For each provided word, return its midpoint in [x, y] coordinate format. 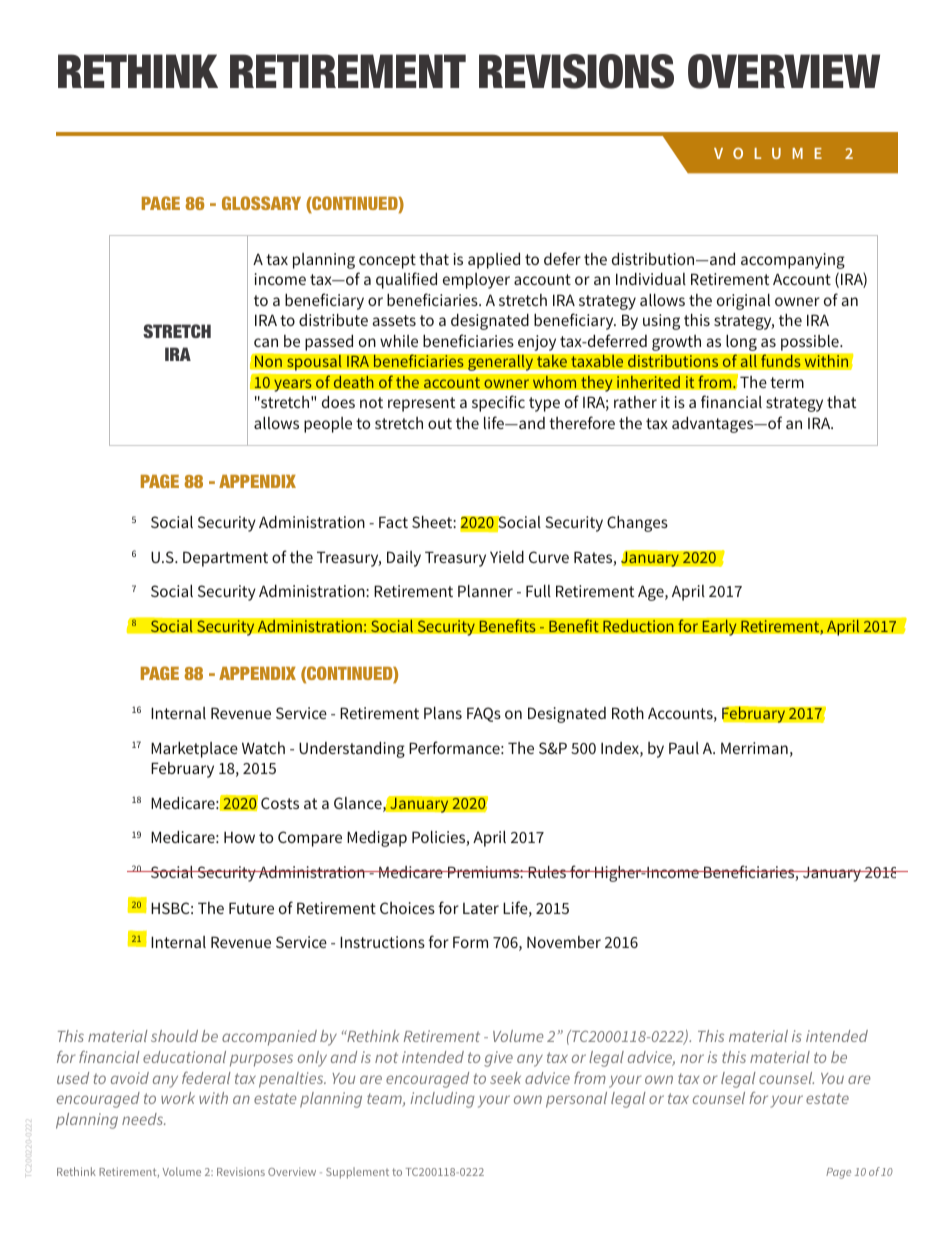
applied [494, 260]
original [743, 301]
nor [692, 1058]
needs [144, 1119]
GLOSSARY [261, 203]
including [442, 1100]
